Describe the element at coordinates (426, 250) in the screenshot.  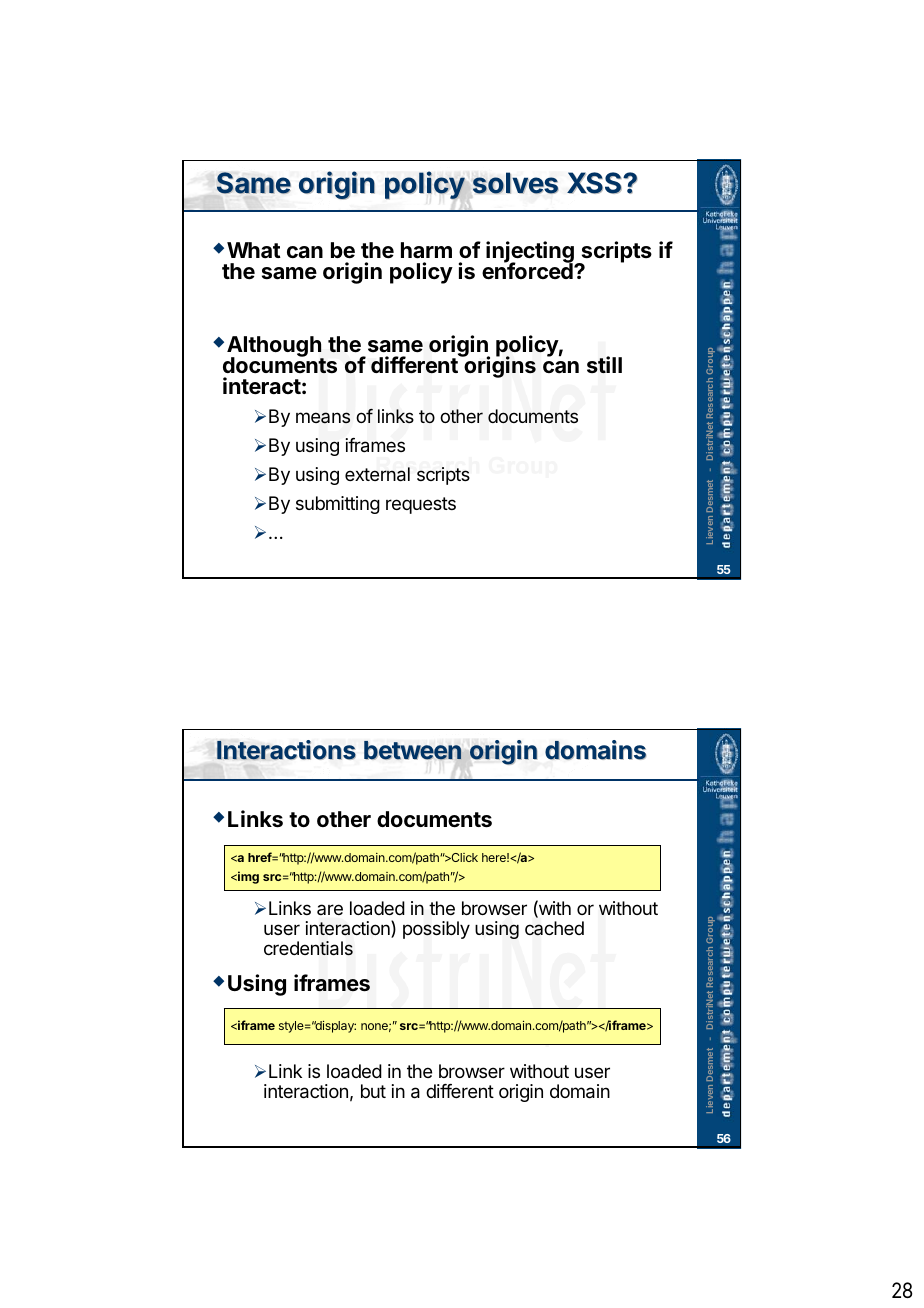
I see `harm` at that location.
